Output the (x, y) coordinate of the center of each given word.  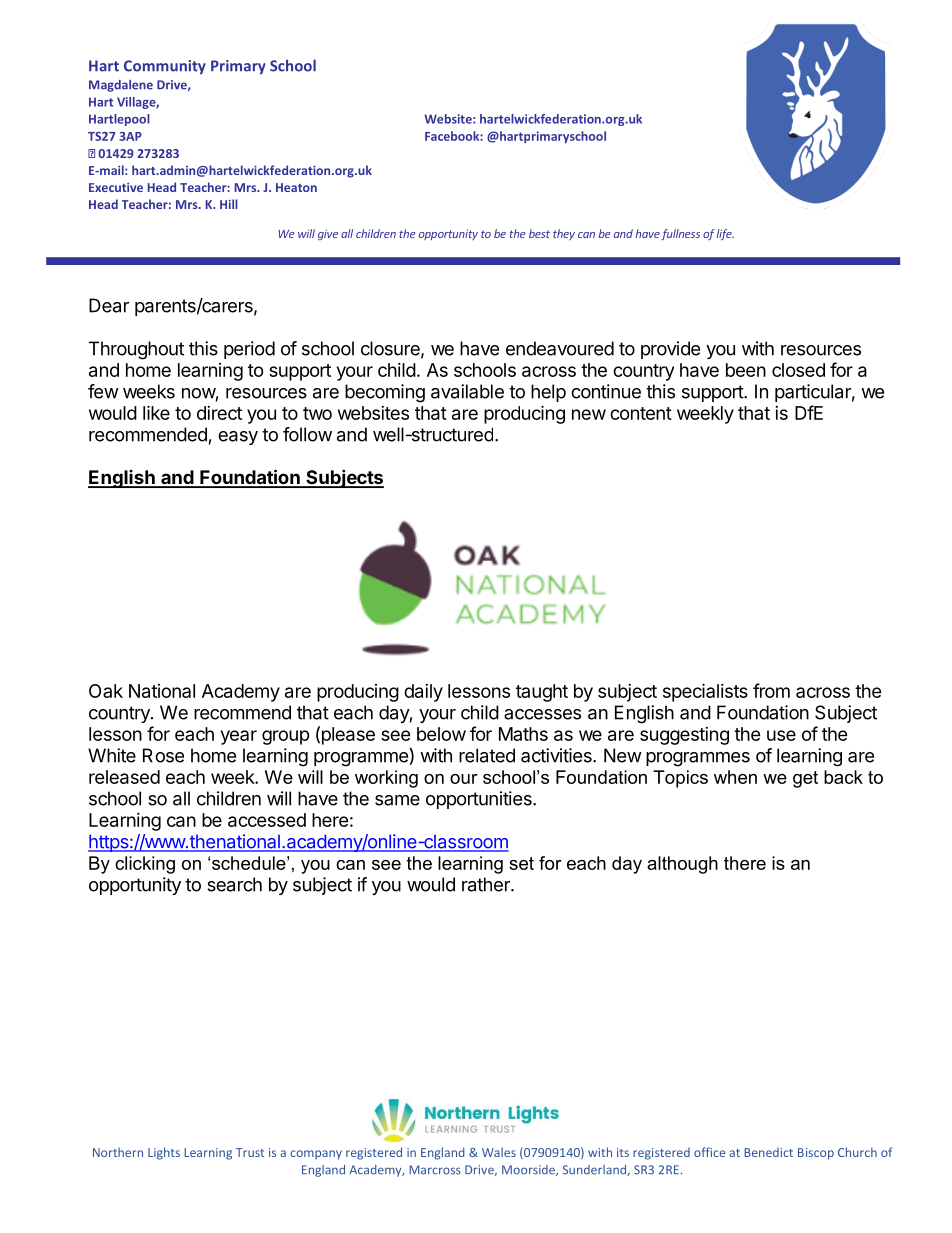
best (539, 233)
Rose (163, 755)
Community (165, 67)
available (467, 391)
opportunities (480, 800)
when (735, 777)
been (746, 370)
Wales (499, 1152)
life (725, 235)
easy (238, 438)
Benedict (768, 1152)
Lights (164, 1153)
